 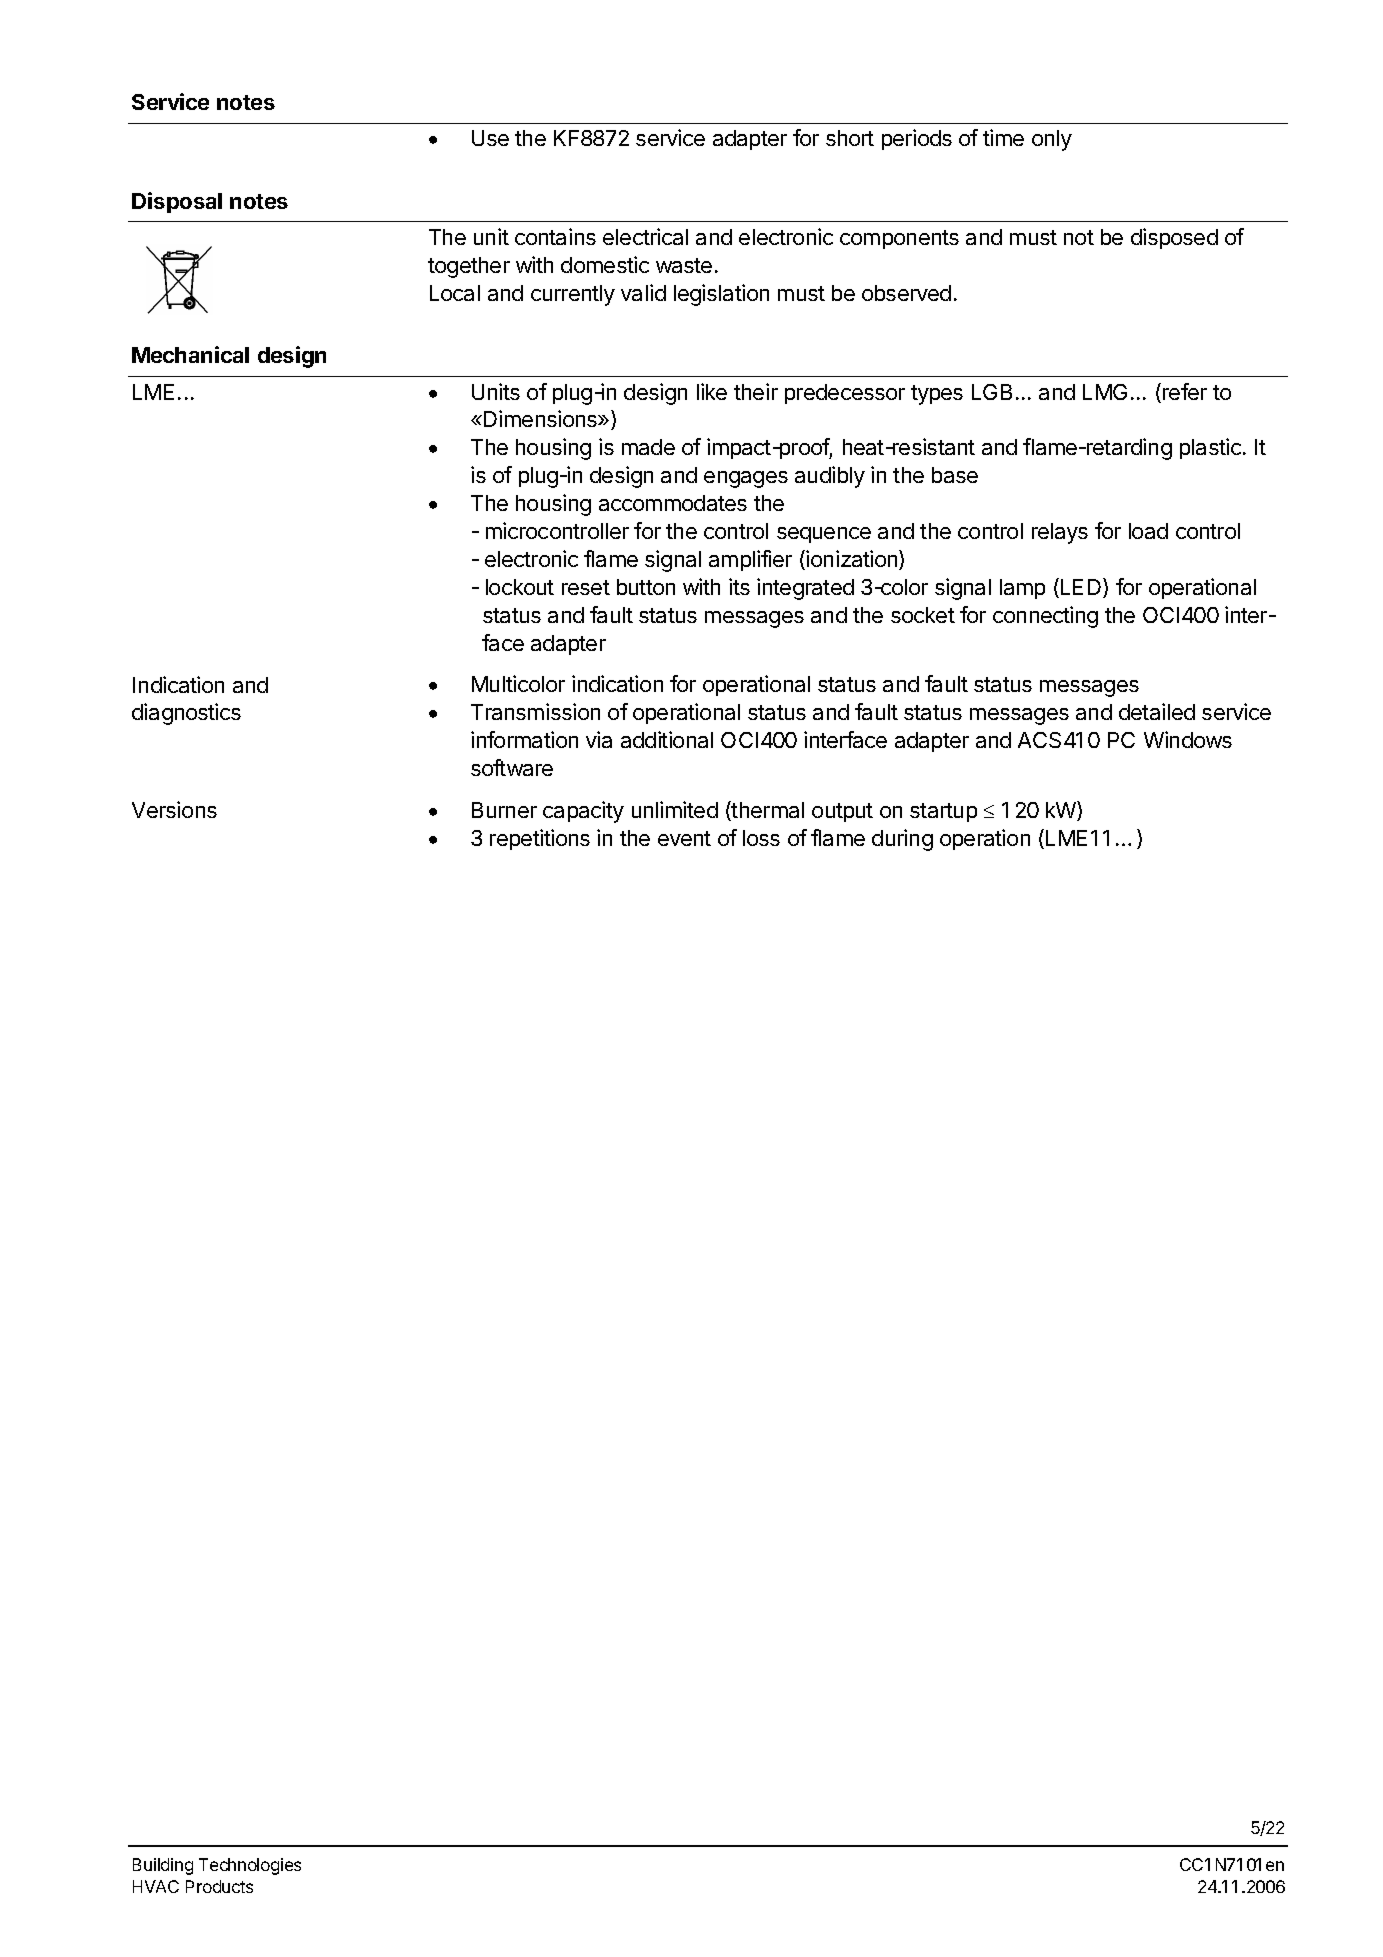 I want to click on Disposal, so click(x=177, y=202).
